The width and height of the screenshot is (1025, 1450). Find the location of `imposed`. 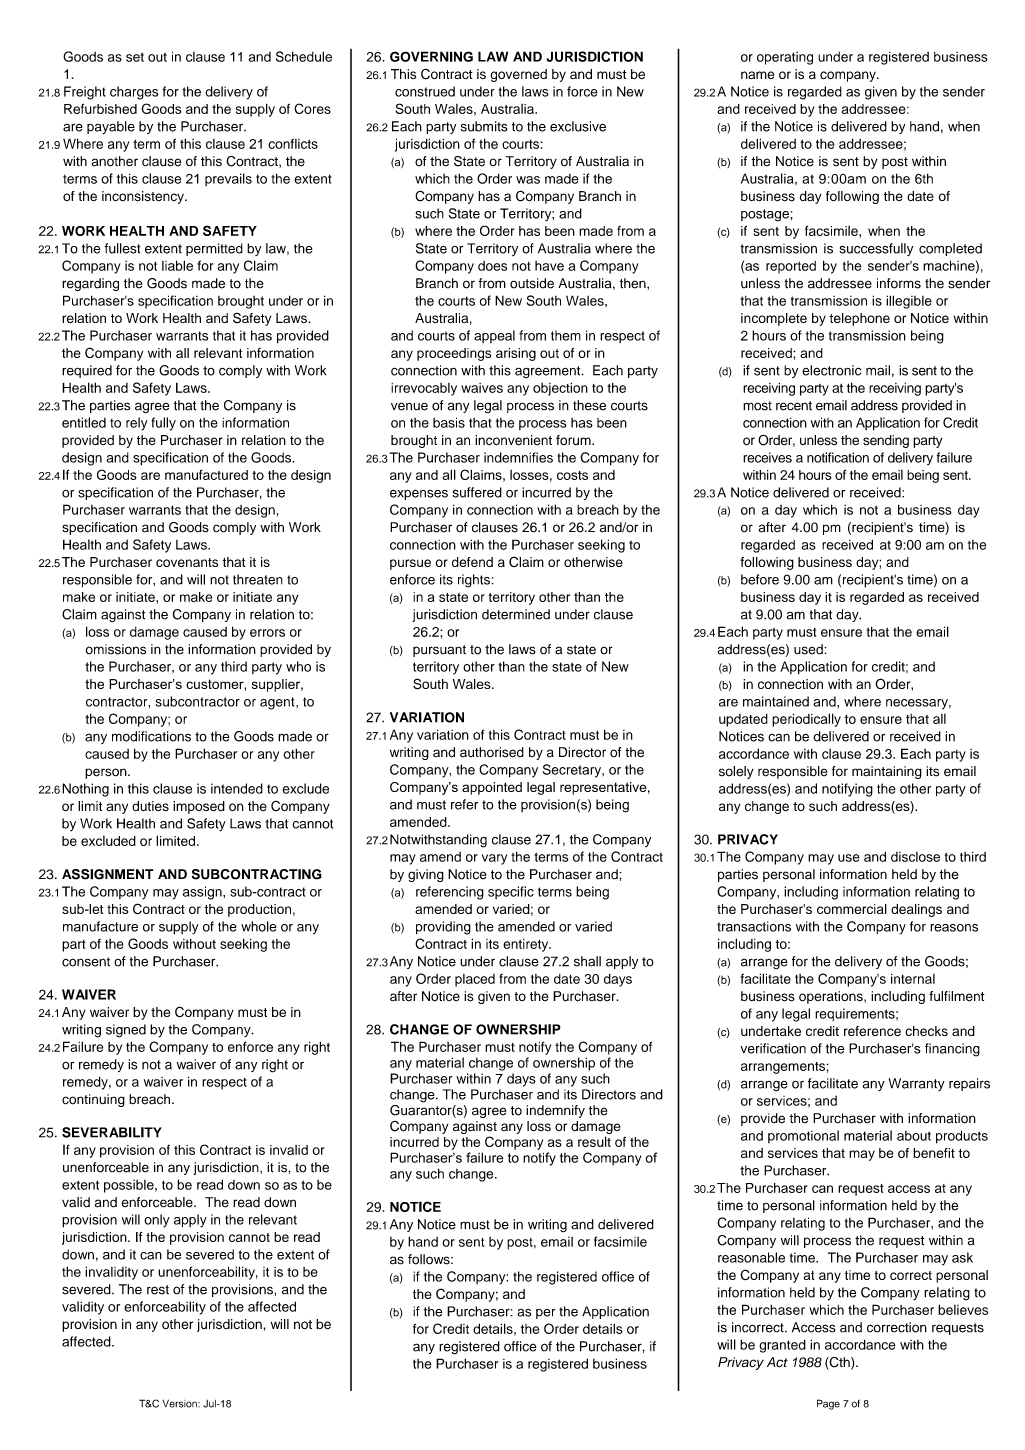

imposed is located at coordinates (199, 807).
